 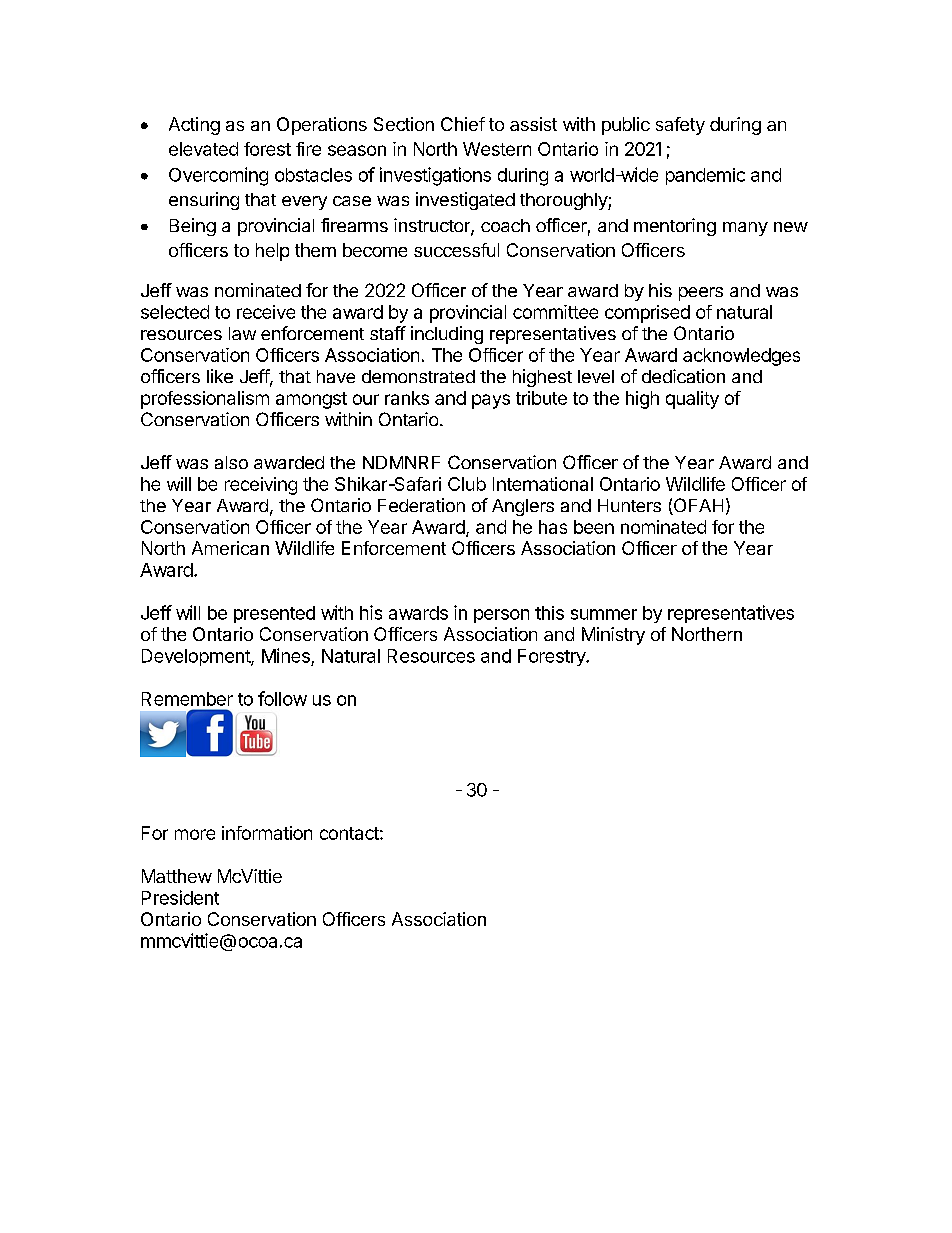 I want to click on summer, so click(x=604, y=614).
